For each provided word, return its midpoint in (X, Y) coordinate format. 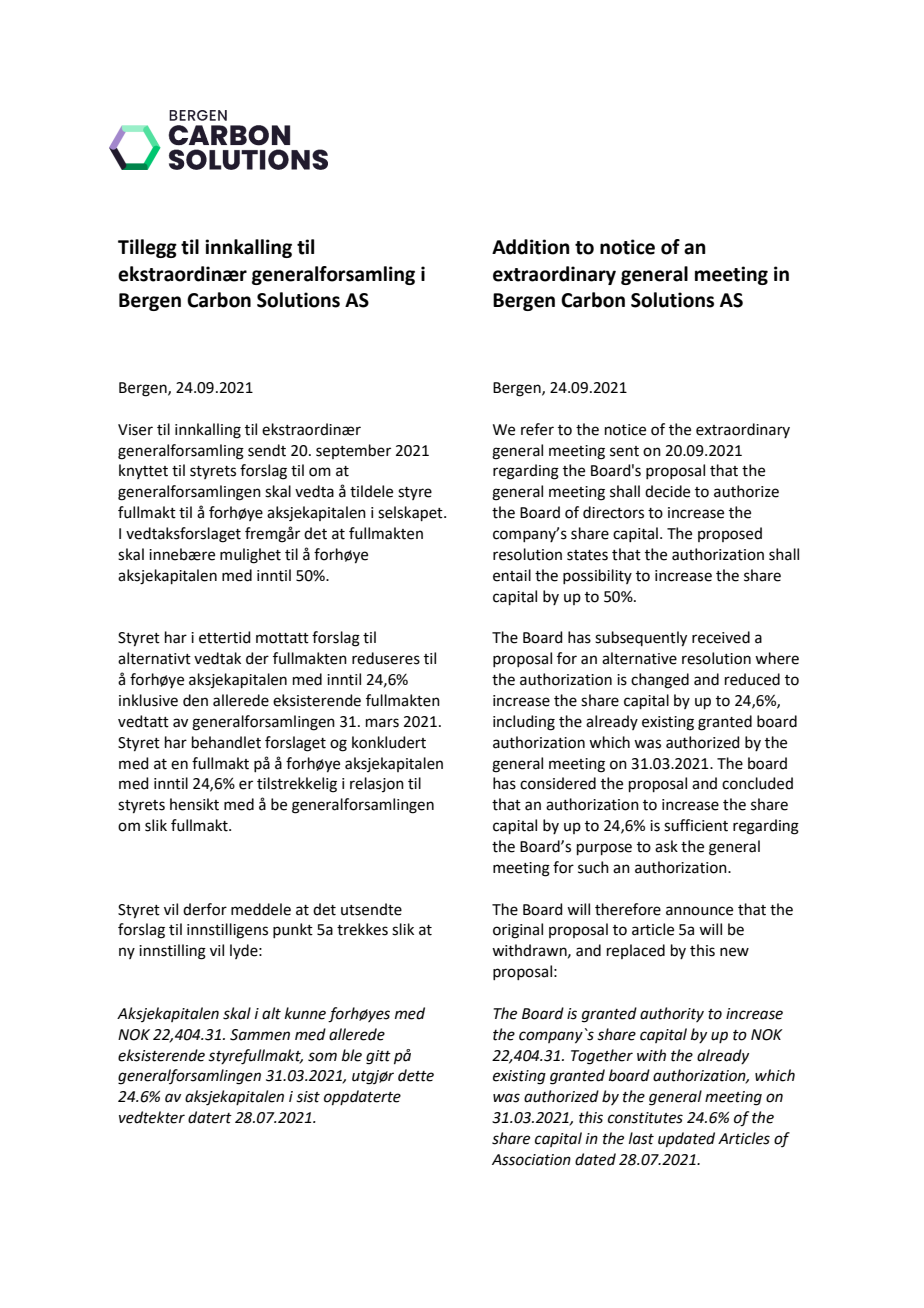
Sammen (260, 1035)
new (734, 952)
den (195, 700)
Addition (531, 247)
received (721, 637)
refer (537, 429)
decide (667, 491)
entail (512, 575)
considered (558, 783)
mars (382, 723)
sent (624, 451)
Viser (135, 430)
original (518, 931)
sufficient (696, 825)
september (353, 451)
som (322, 1057)
